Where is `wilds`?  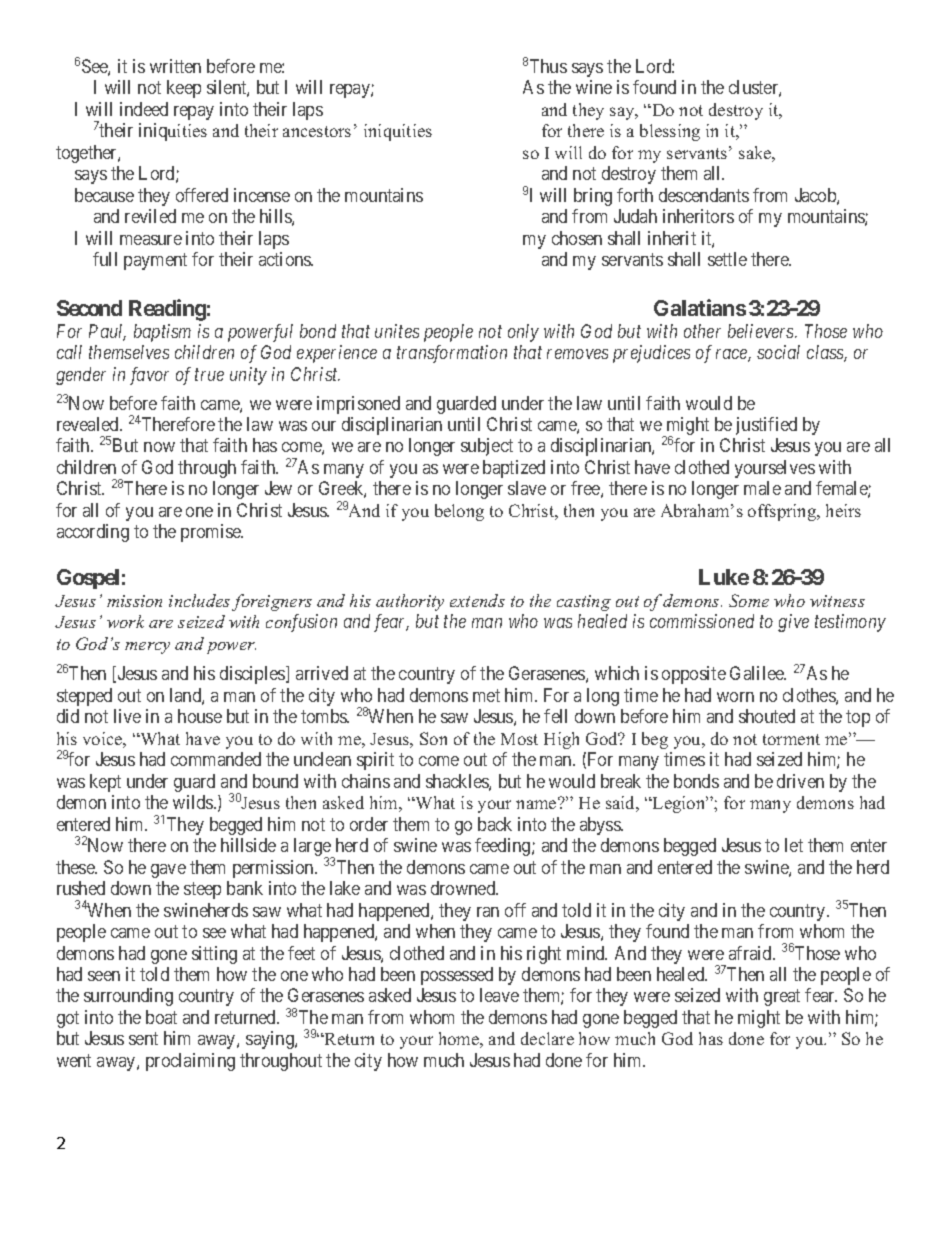 wilds is located at coordinates (194, 802).
